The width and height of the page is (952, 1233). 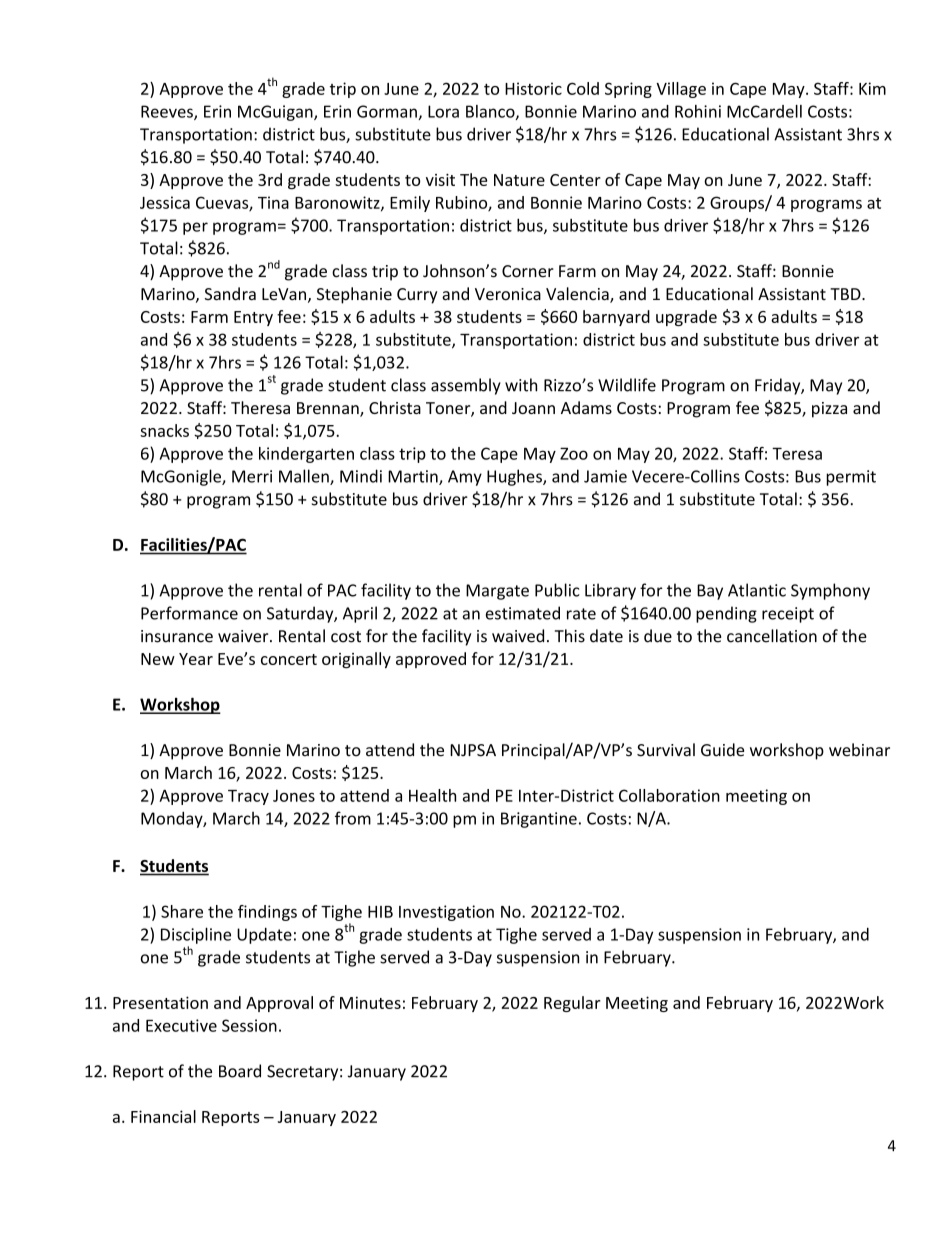 I want to click on Board, so click(x=240, y=1071).
